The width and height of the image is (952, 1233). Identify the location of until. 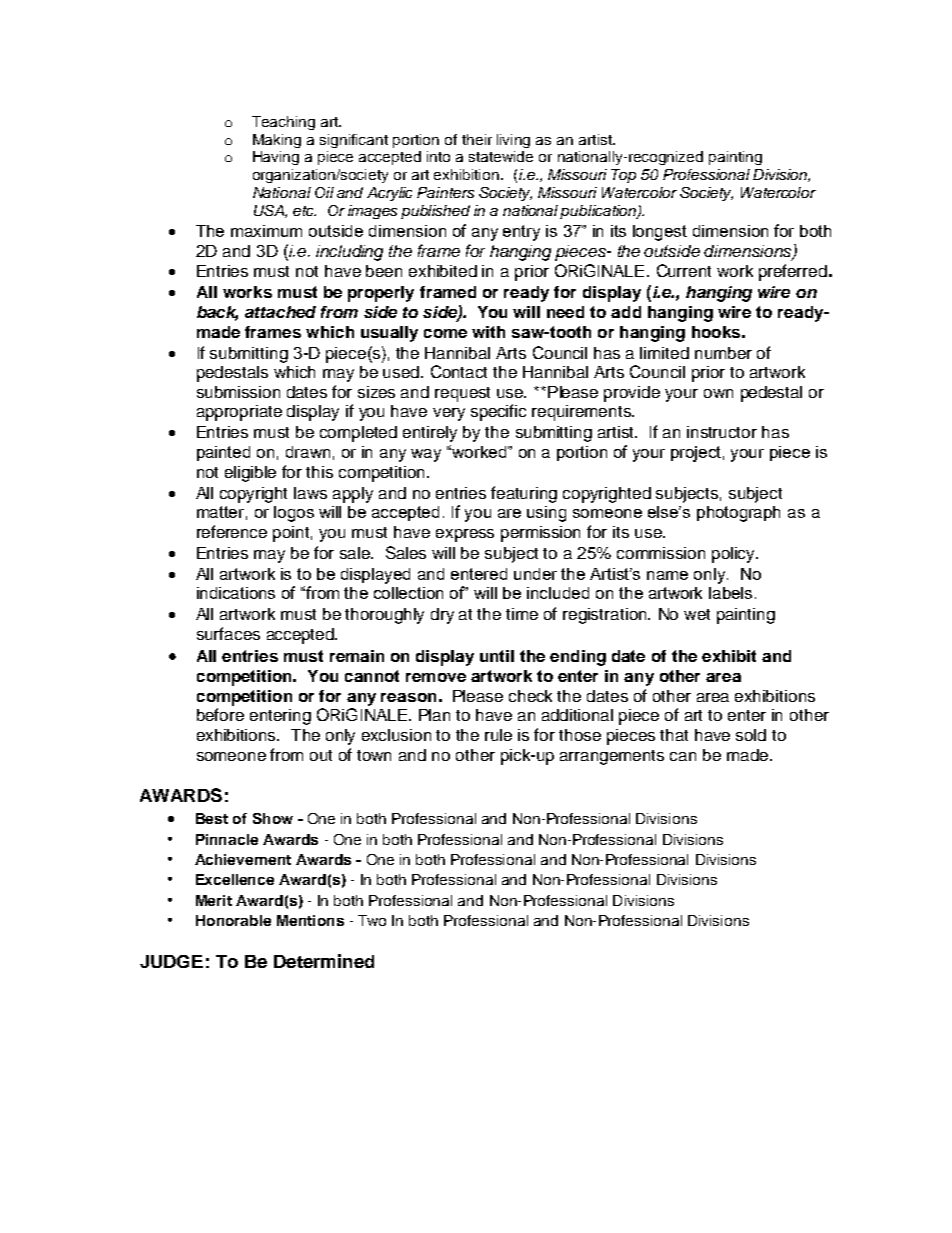
(497, 656).
